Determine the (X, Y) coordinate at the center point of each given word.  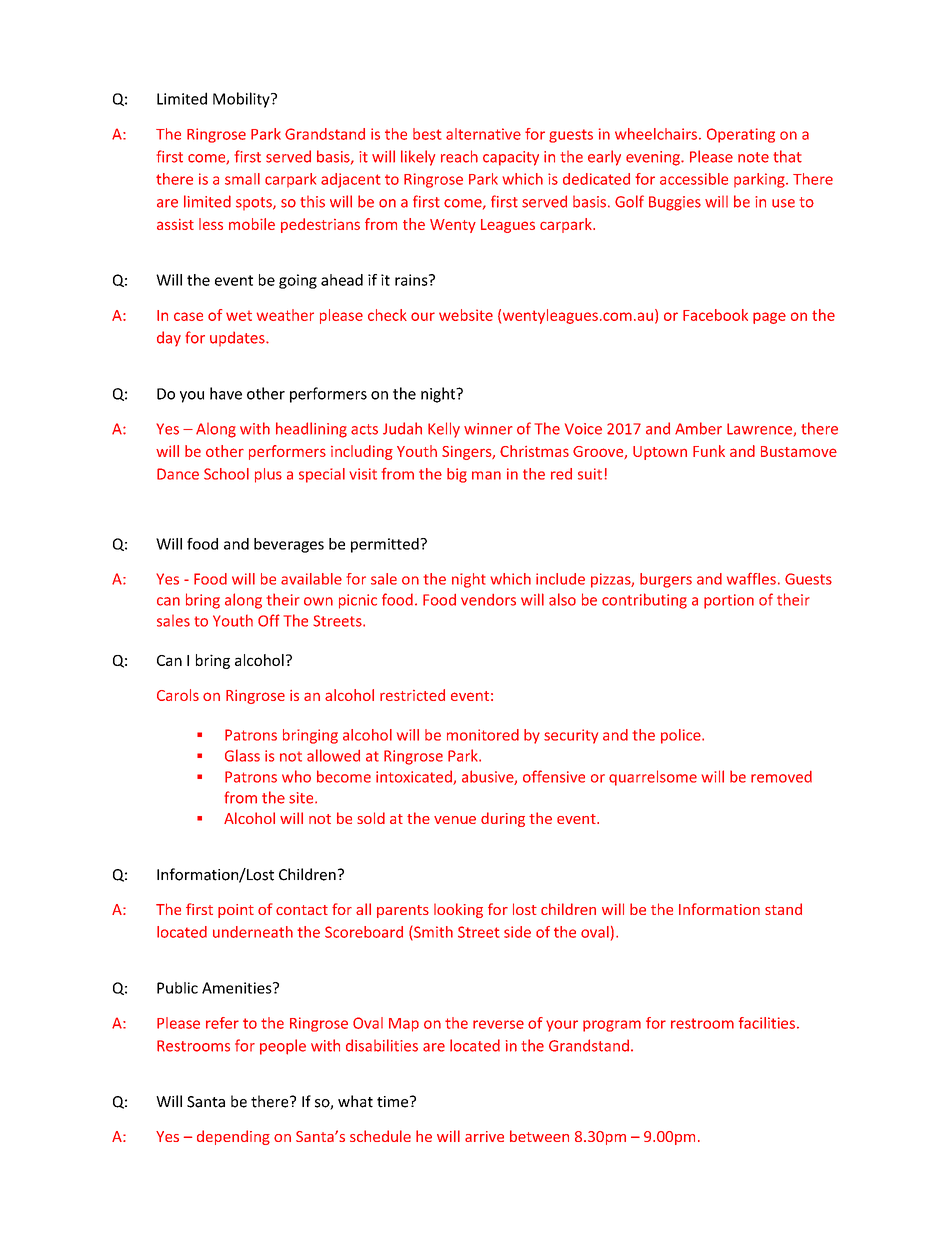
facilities (767, 1023)
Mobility (242, 100)
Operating (741, 135)
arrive (484, 1136)
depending (233, 1137)
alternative (483, 134)
